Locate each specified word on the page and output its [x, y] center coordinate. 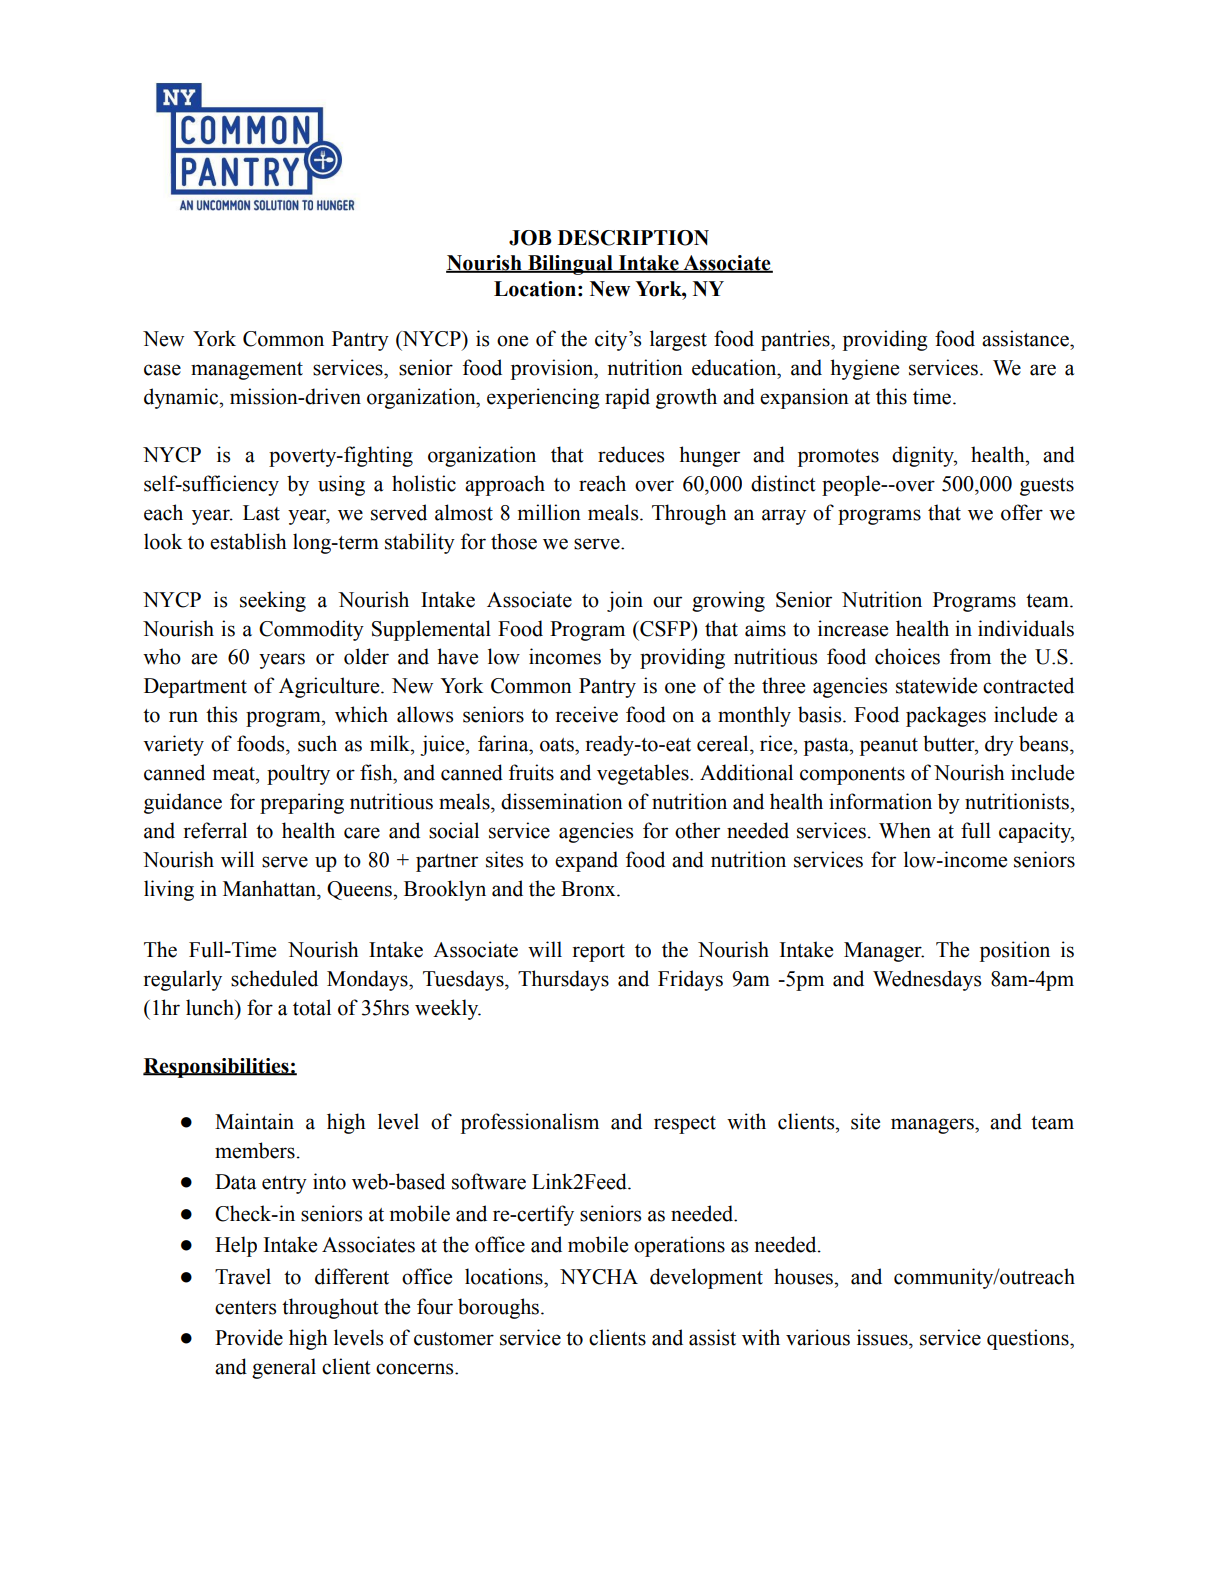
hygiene [864, 369]
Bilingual [570, 265]
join [625, 601]
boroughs [500, 1308]
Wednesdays [927, 980]
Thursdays [563, 980]
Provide [249, 1337]
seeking [273, 601]
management [247, 371]
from [970, 656]
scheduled [274, 978]
